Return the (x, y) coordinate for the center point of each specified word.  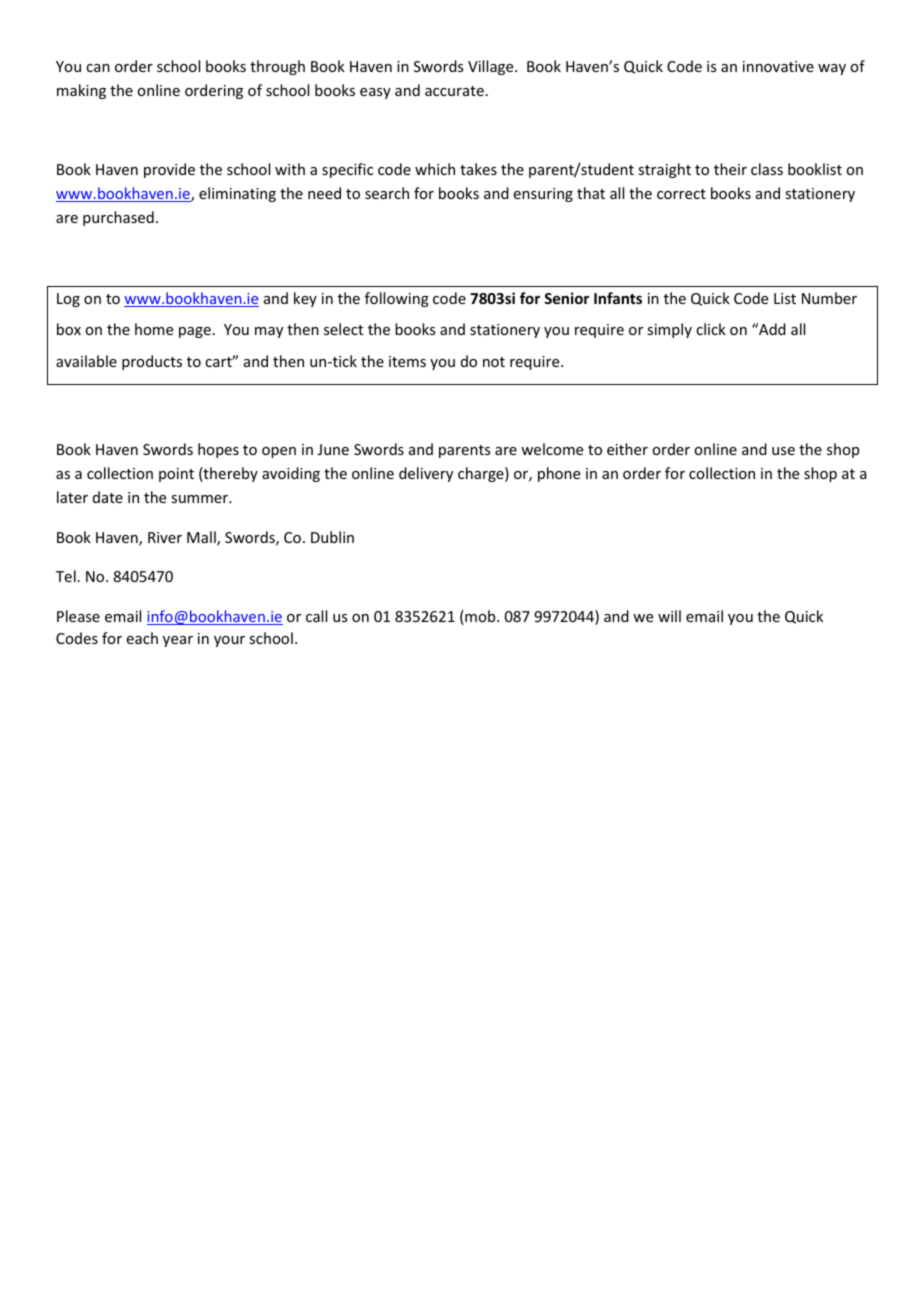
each (142, 638)
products (152, 362)
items (407, 361)
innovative (778, 66)
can (98, 68)
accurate (454, 91)
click (711, 329)
